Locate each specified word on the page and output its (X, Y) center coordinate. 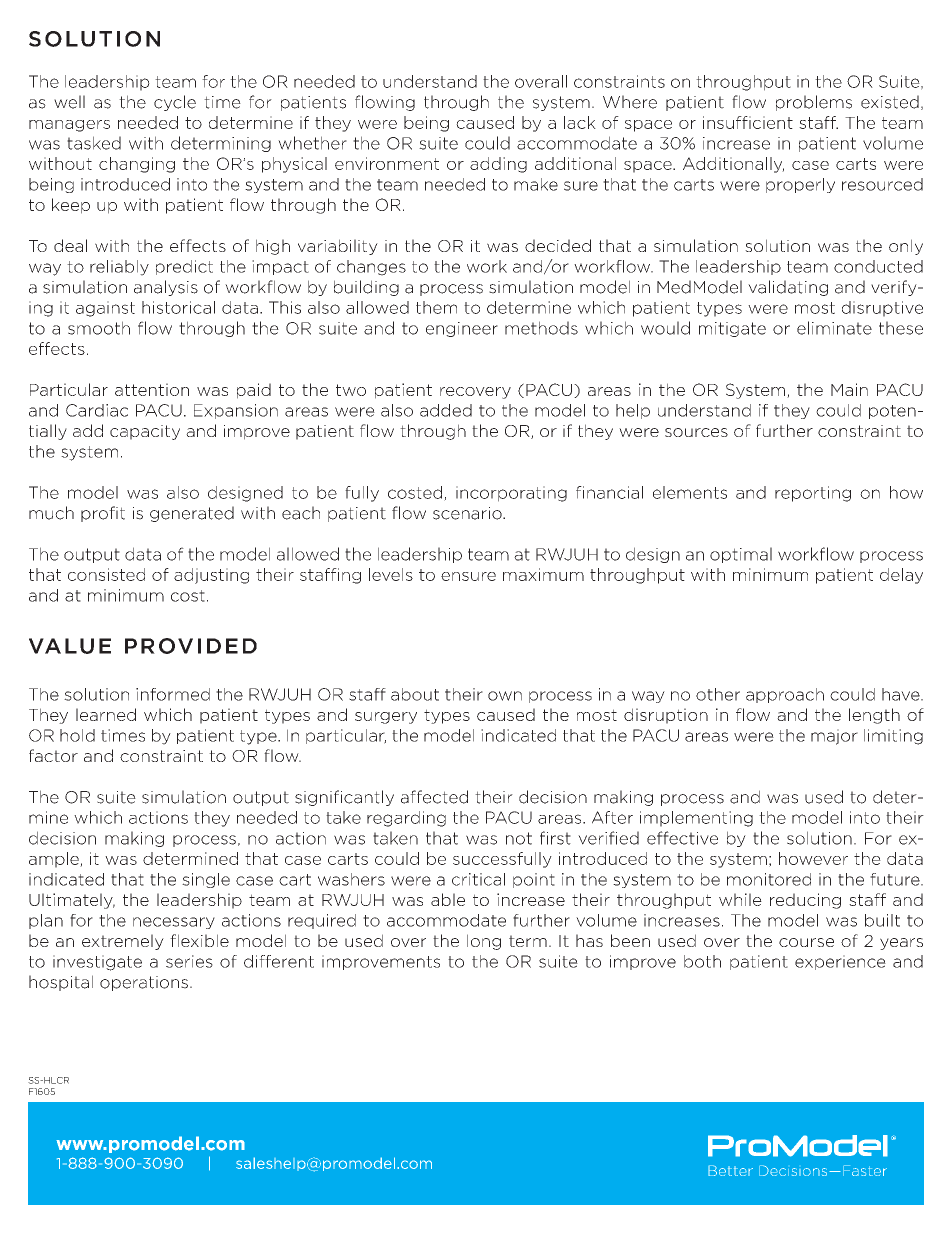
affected (434, 797)
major (834, 737)
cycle (175, 103)
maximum (543, 574)
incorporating (511, 494)
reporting (813, 494)
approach (785, 695)
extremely (123, 942)
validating (788, 288)
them (436, 307)
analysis (166, 288)
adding (498, 165)
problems (814, 103)
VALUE (70, 646)
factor (53, 755)
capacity (145, 432)
